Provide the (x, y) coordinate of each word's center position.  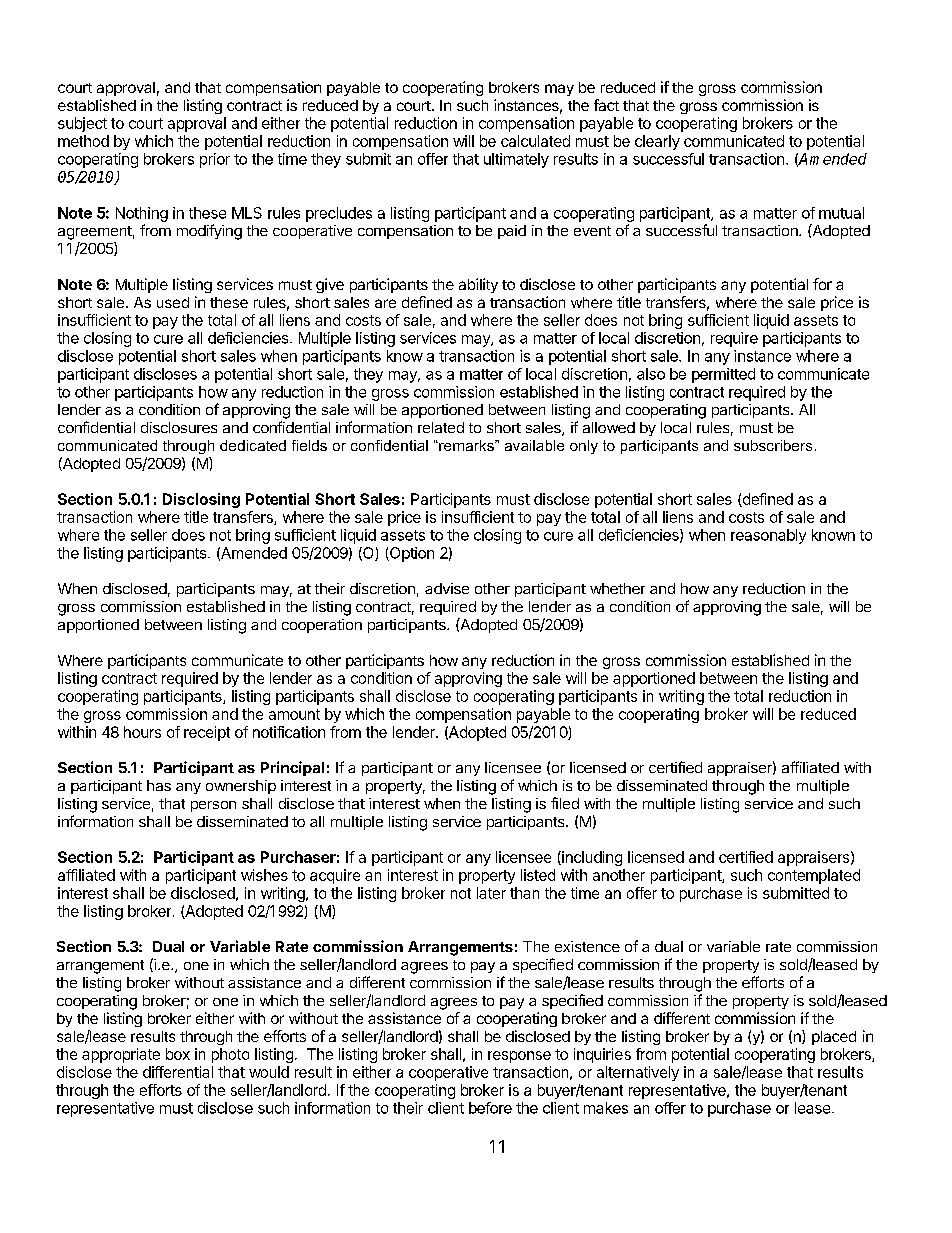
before (490, 1108)
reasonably (768, 536)
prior (215, 160)
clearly (657, 142)
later (491, 893)
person (213, 806)
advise (447, 588)
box (178, 1054)
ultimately (516, 160)
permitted (723, 375)
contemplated (814, 876)
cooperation (322, 626)
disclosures (179, 427)
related (441, 427)
